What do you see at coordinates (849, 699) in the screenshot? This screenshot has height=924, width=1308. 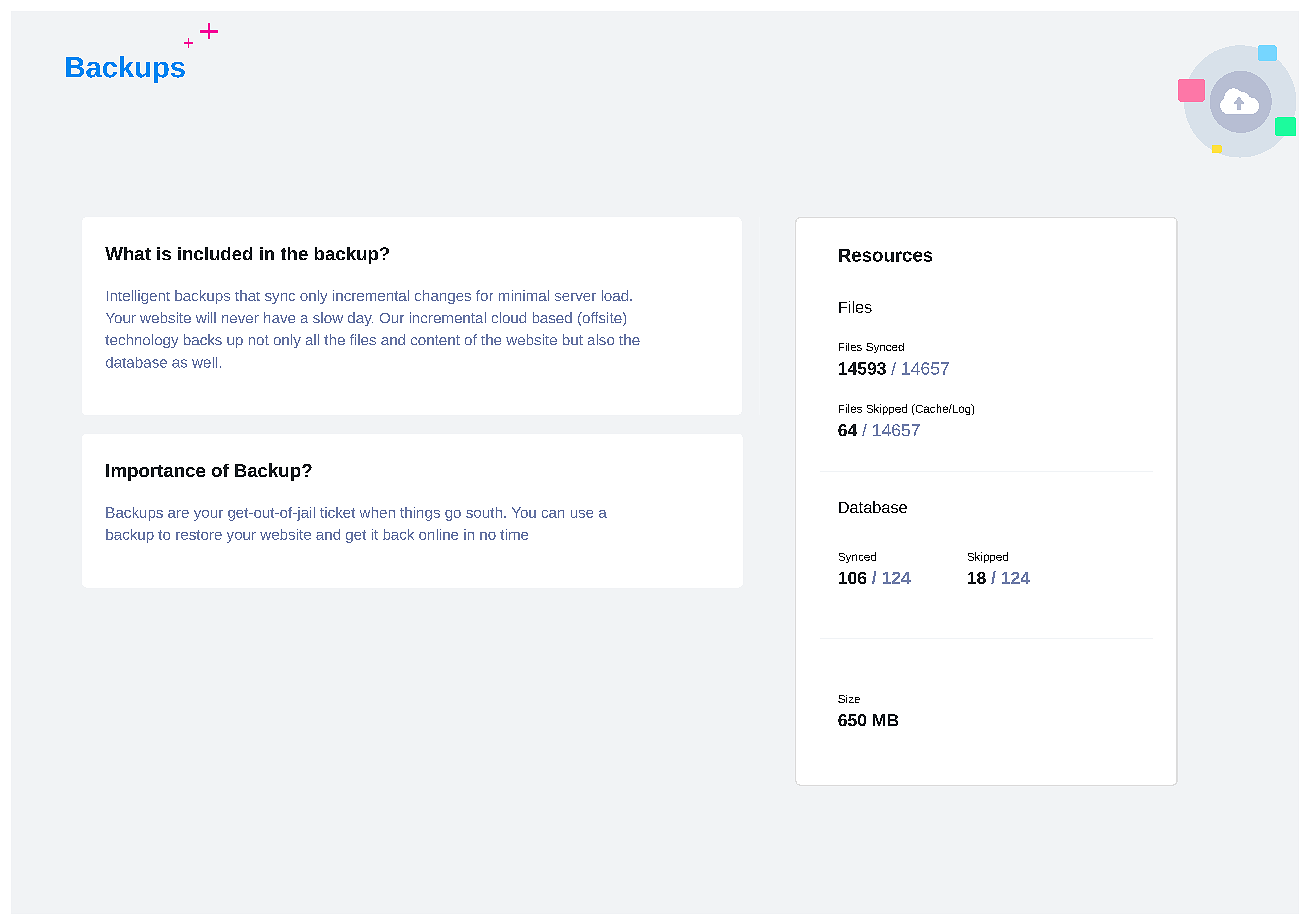 I see `Size` at bounding box center [849, 699].
